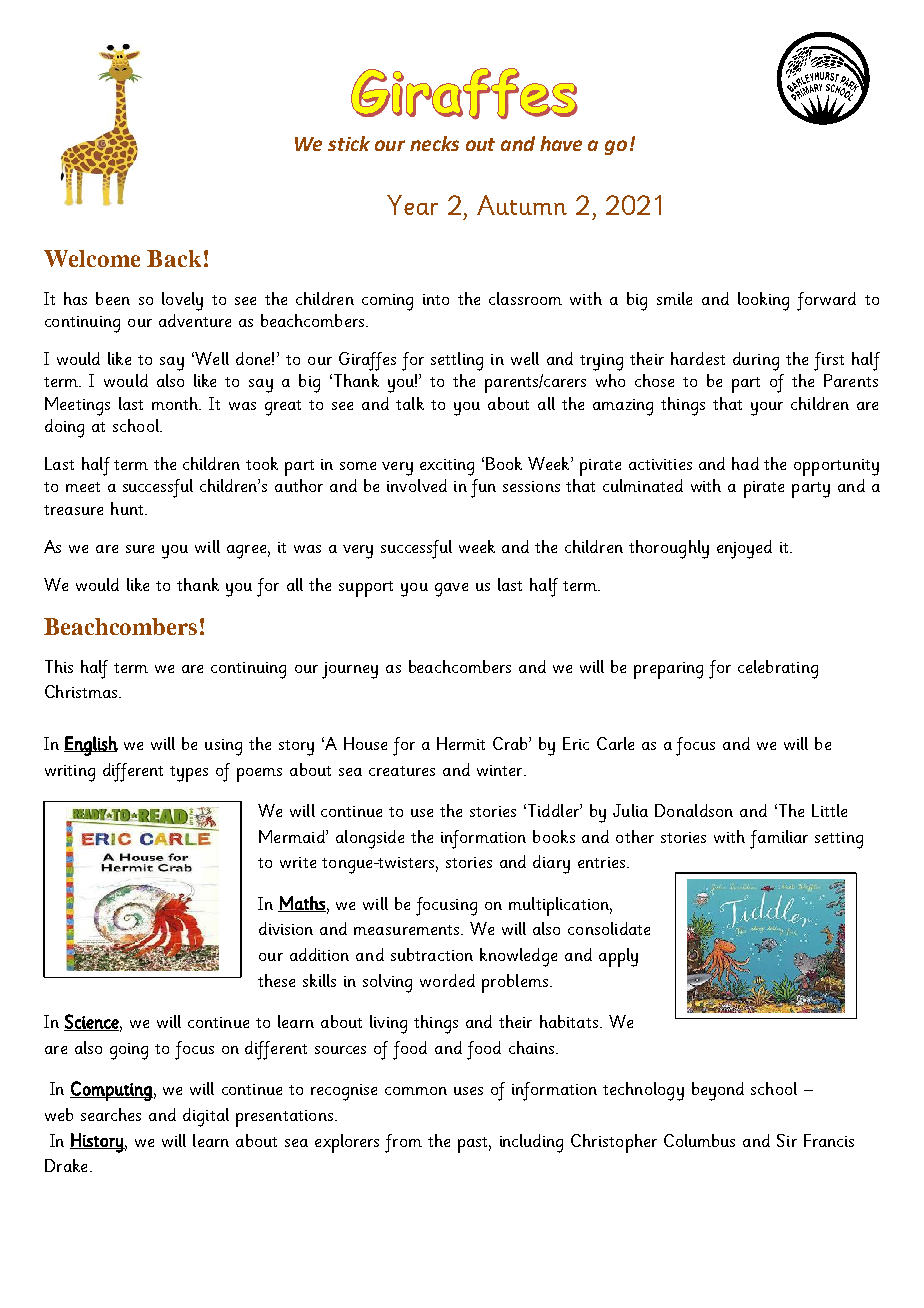  Describe the element at coordinates (410, 403) in the screenshot. I see `talk` at that location.
